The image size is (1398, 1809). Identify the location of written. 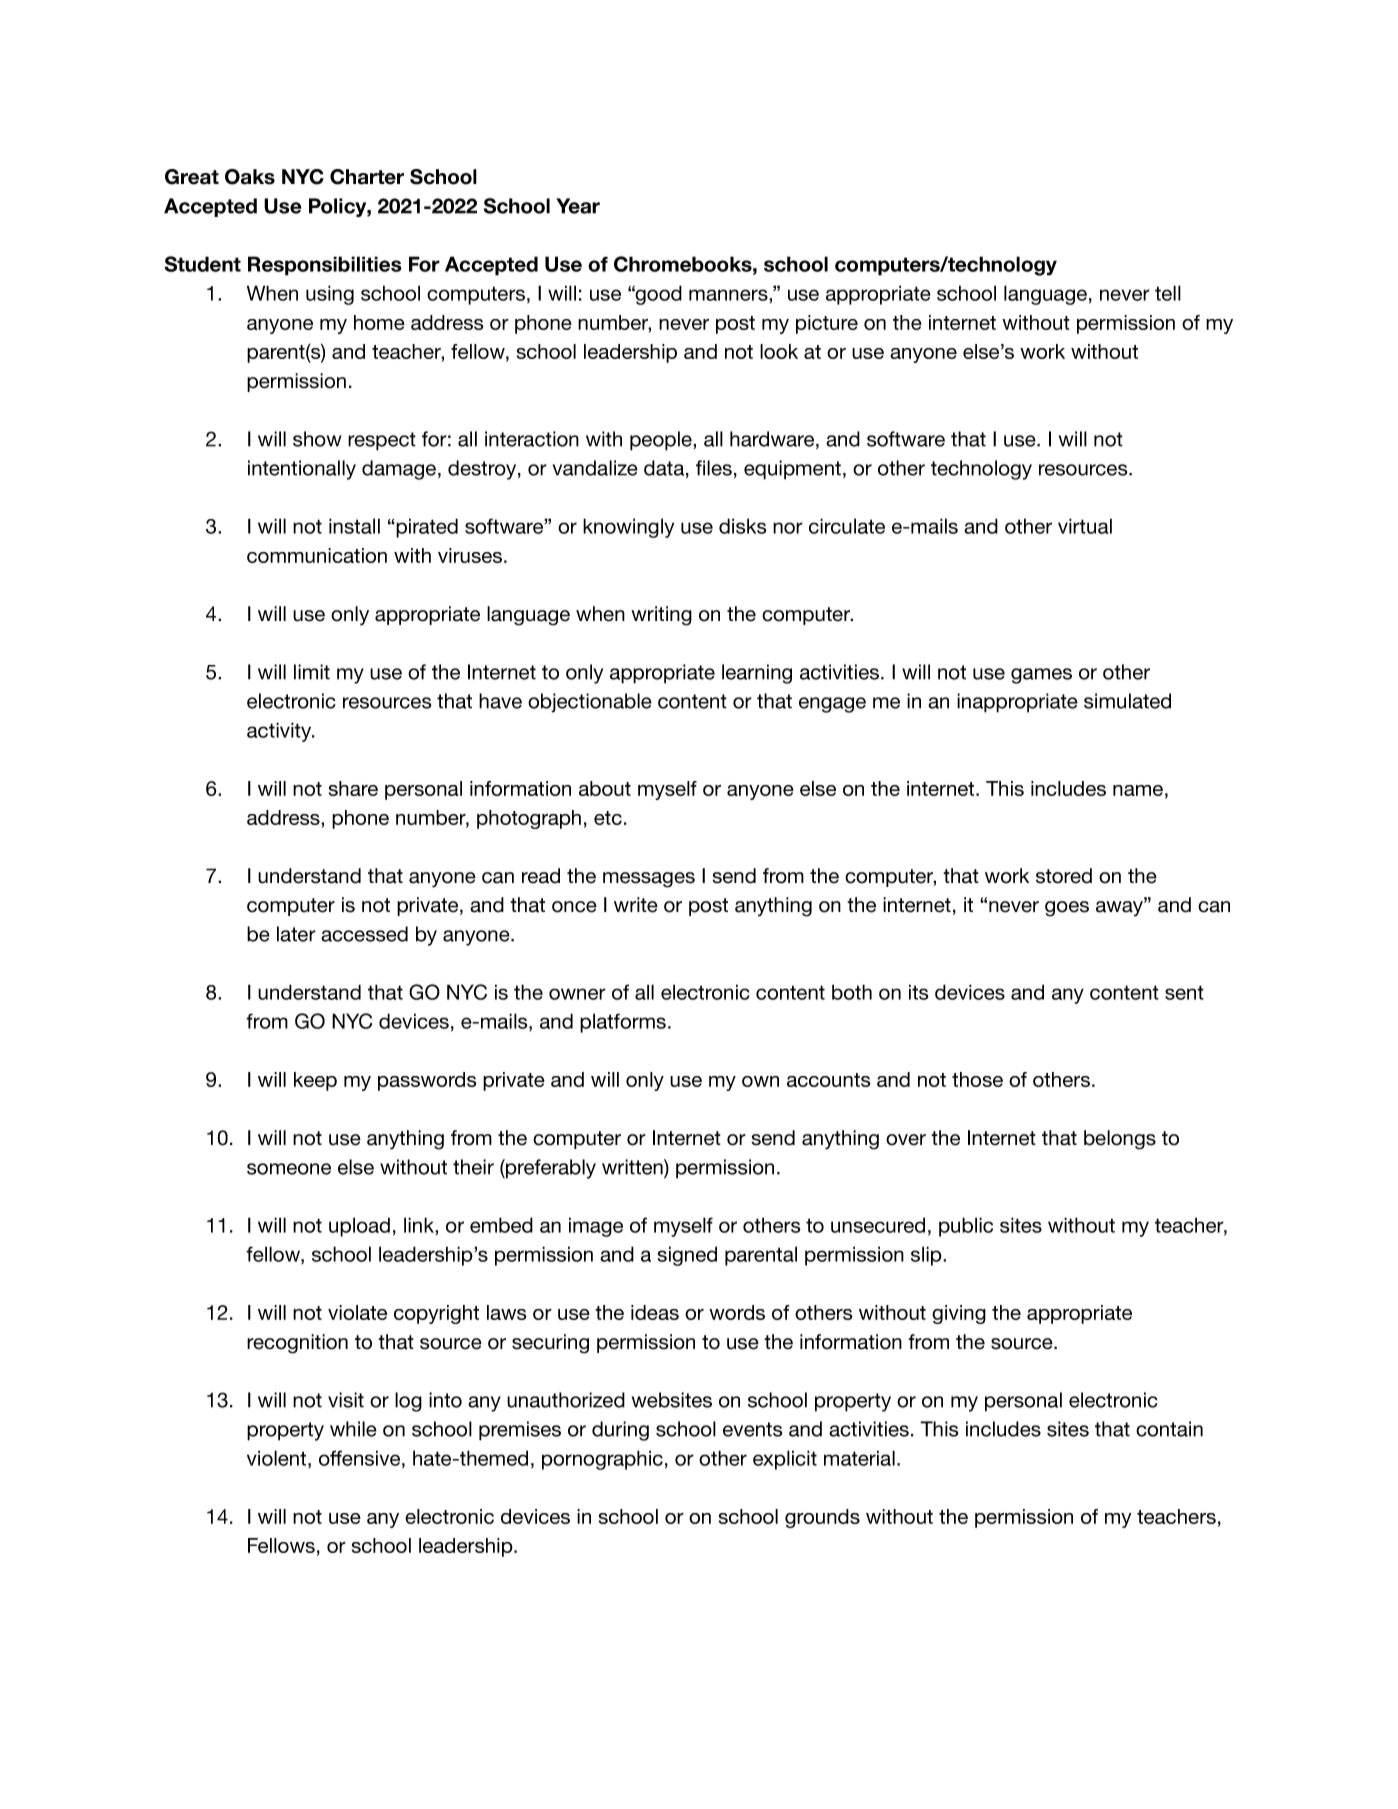
(633, 1167).
